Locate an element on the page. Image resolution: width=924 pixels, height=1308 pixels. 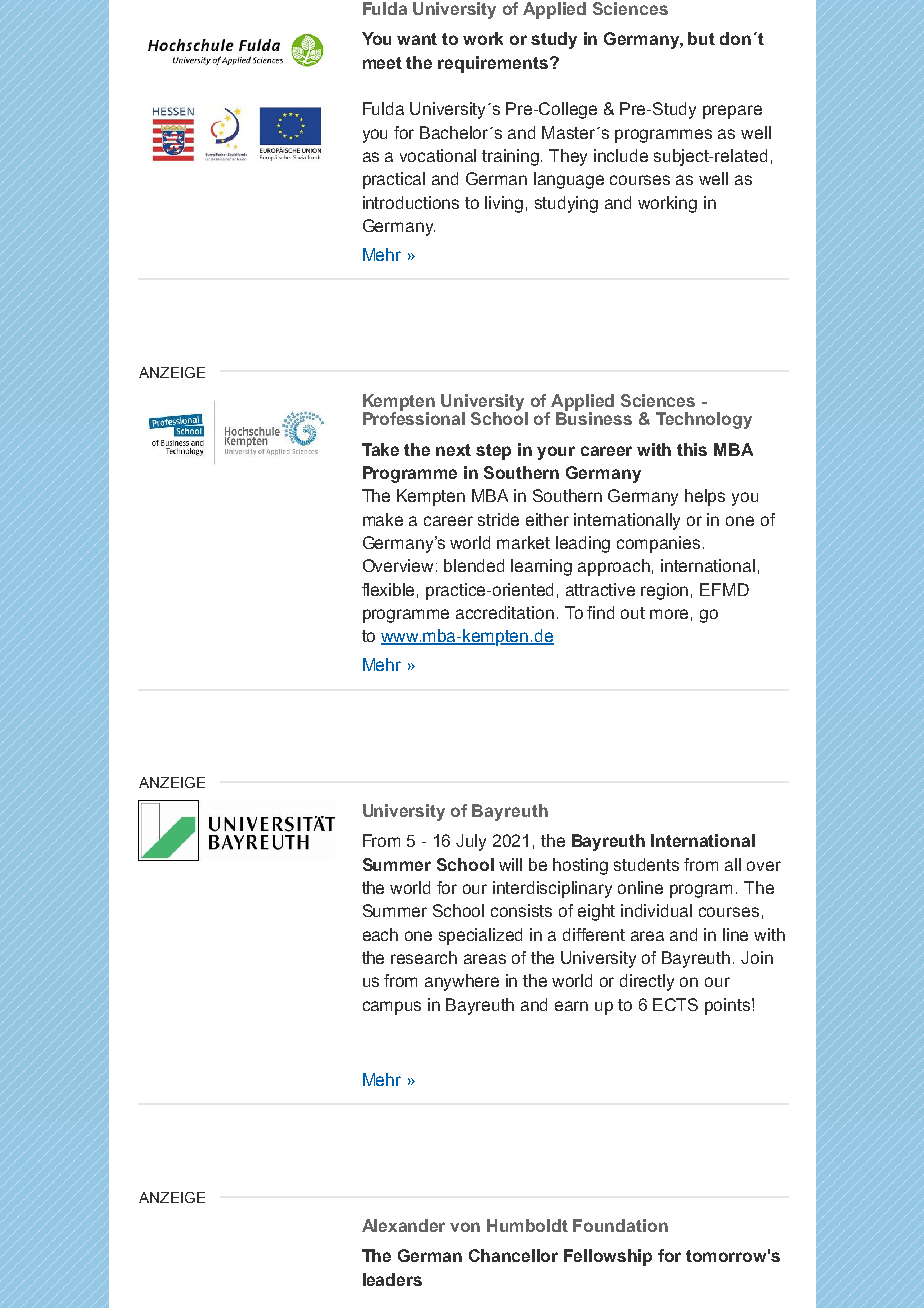
July is located at coordinates (471, 842).
